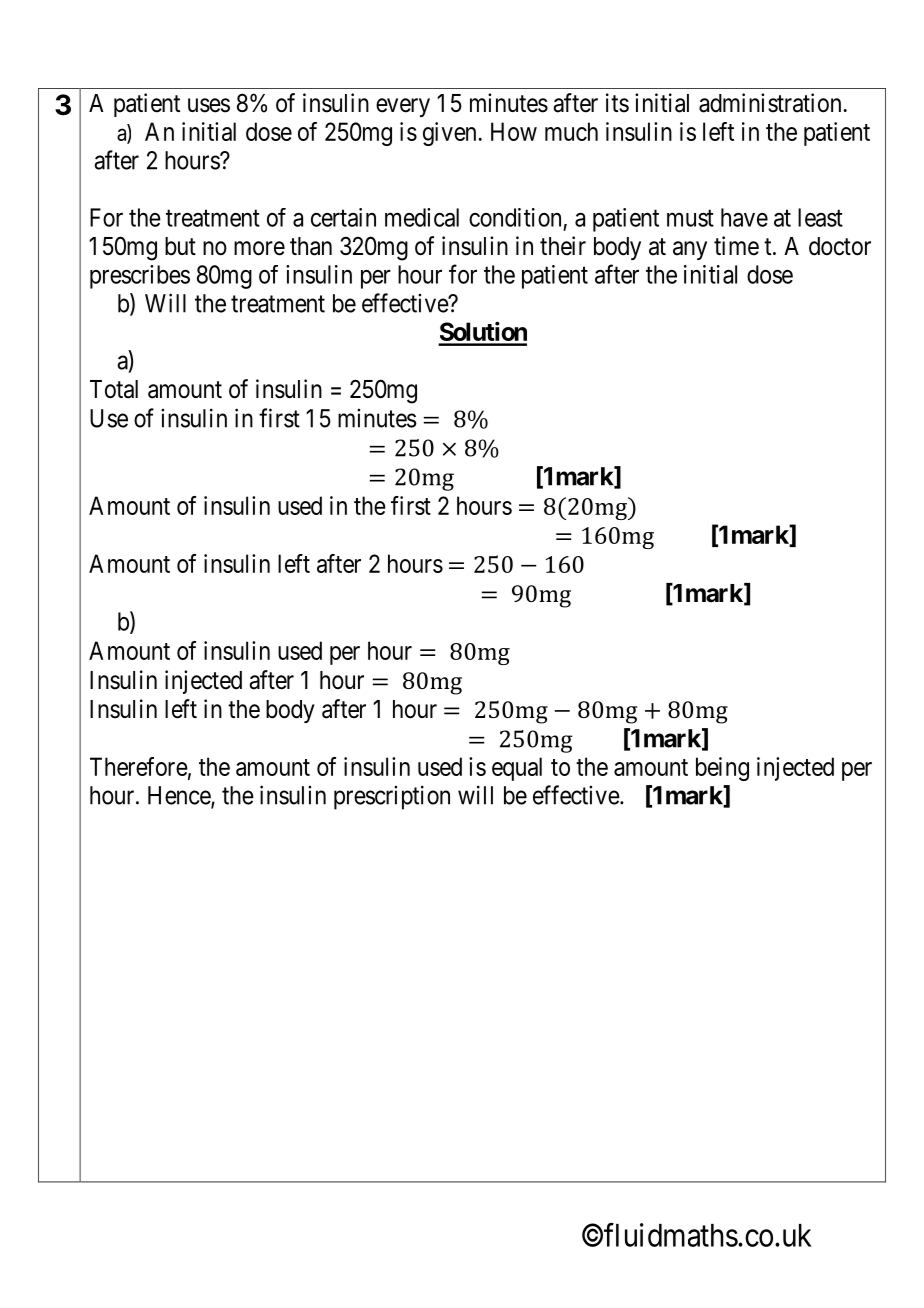  Describe the element at coordinates (736, 246) in the screenshot. I see `time` at that location.
